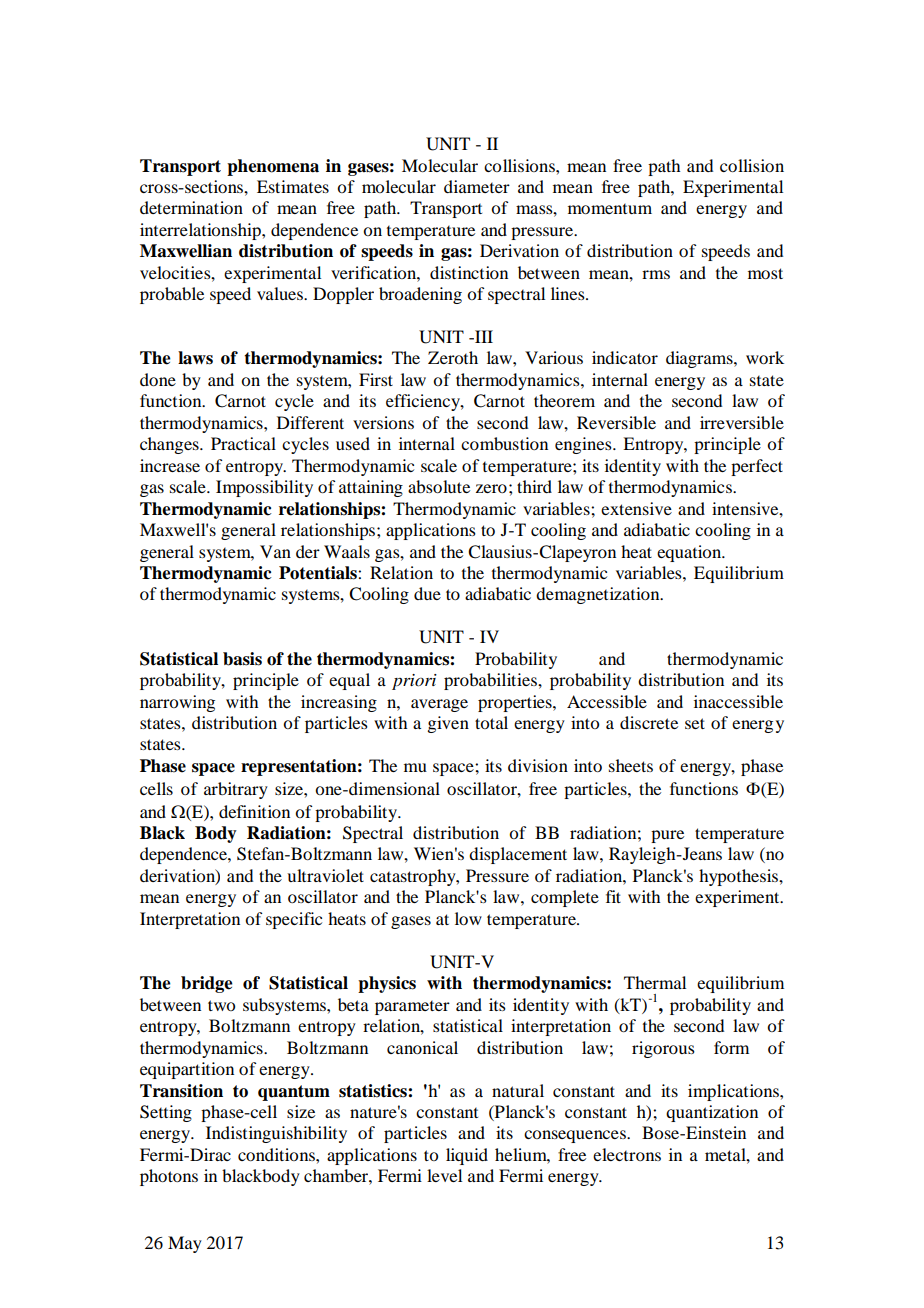 This image has height=1308, width=924. Describe the element at coordinates (439, 705) in the image. I see `average` at that location.
